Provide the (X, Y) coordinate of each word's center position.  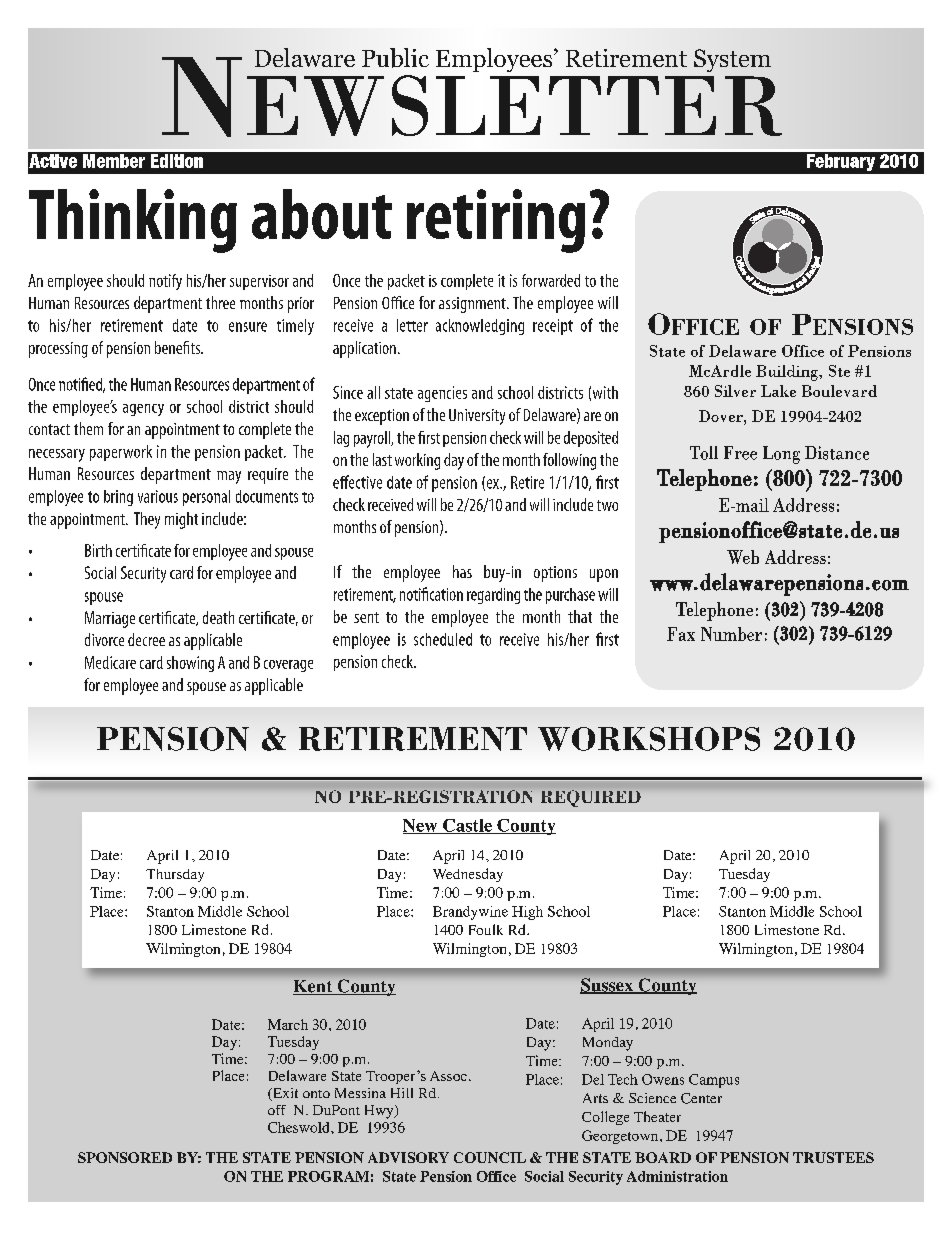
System (732, 60)
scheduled (443, 639)
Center (701, 1098)
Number (731, 634)
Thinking (133, 221)
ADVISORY (408, 1157)
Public (395, 58)
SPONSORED (125, 1157)
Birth (98, 550)
